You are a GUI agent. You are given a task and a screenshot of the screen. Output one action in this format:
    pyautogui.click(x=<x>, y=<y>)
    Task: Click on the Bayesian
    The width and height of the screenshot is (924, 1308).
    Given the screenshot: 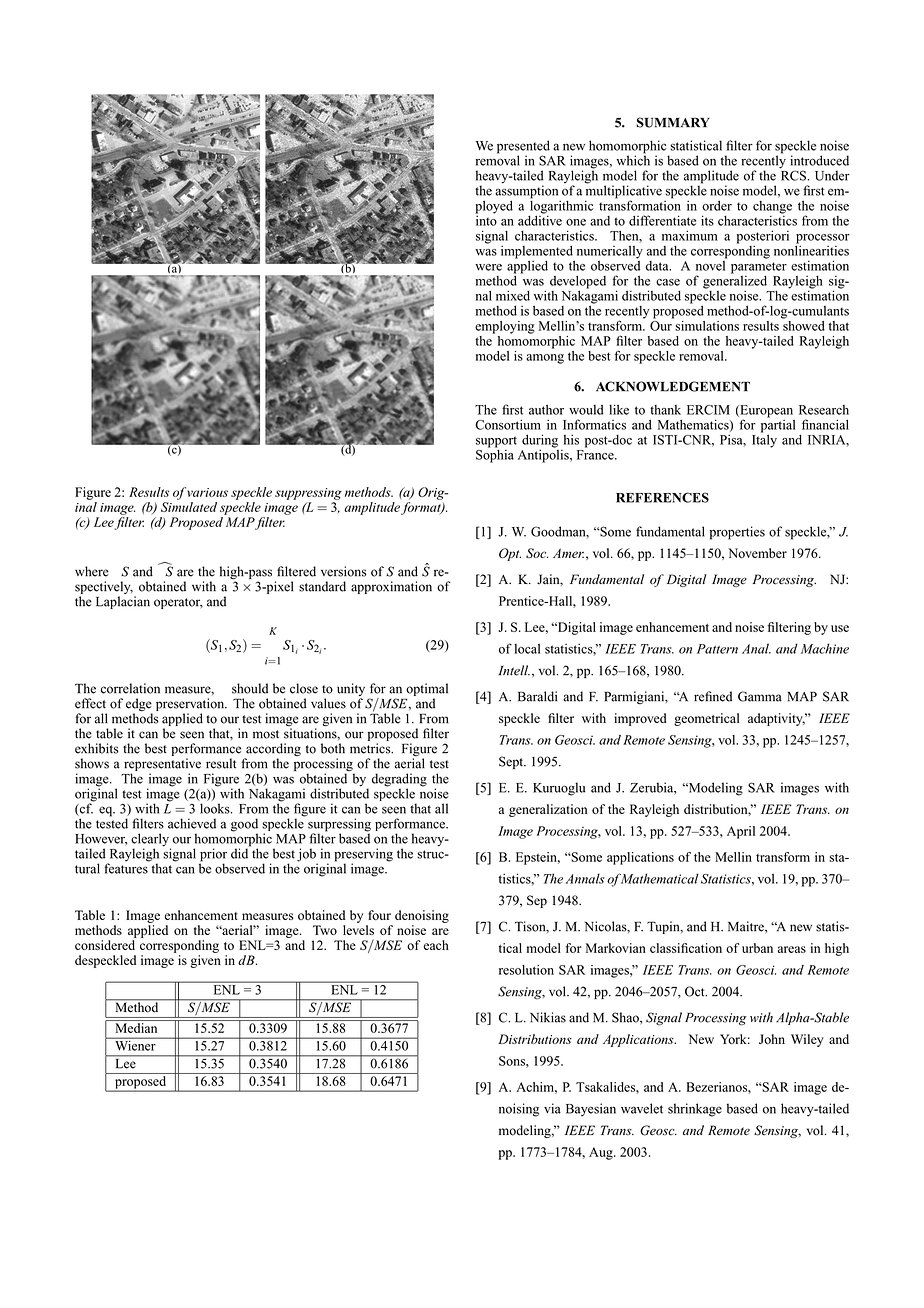 What is the action you would take?
    pyautogui.click(x=591, y=1110)
